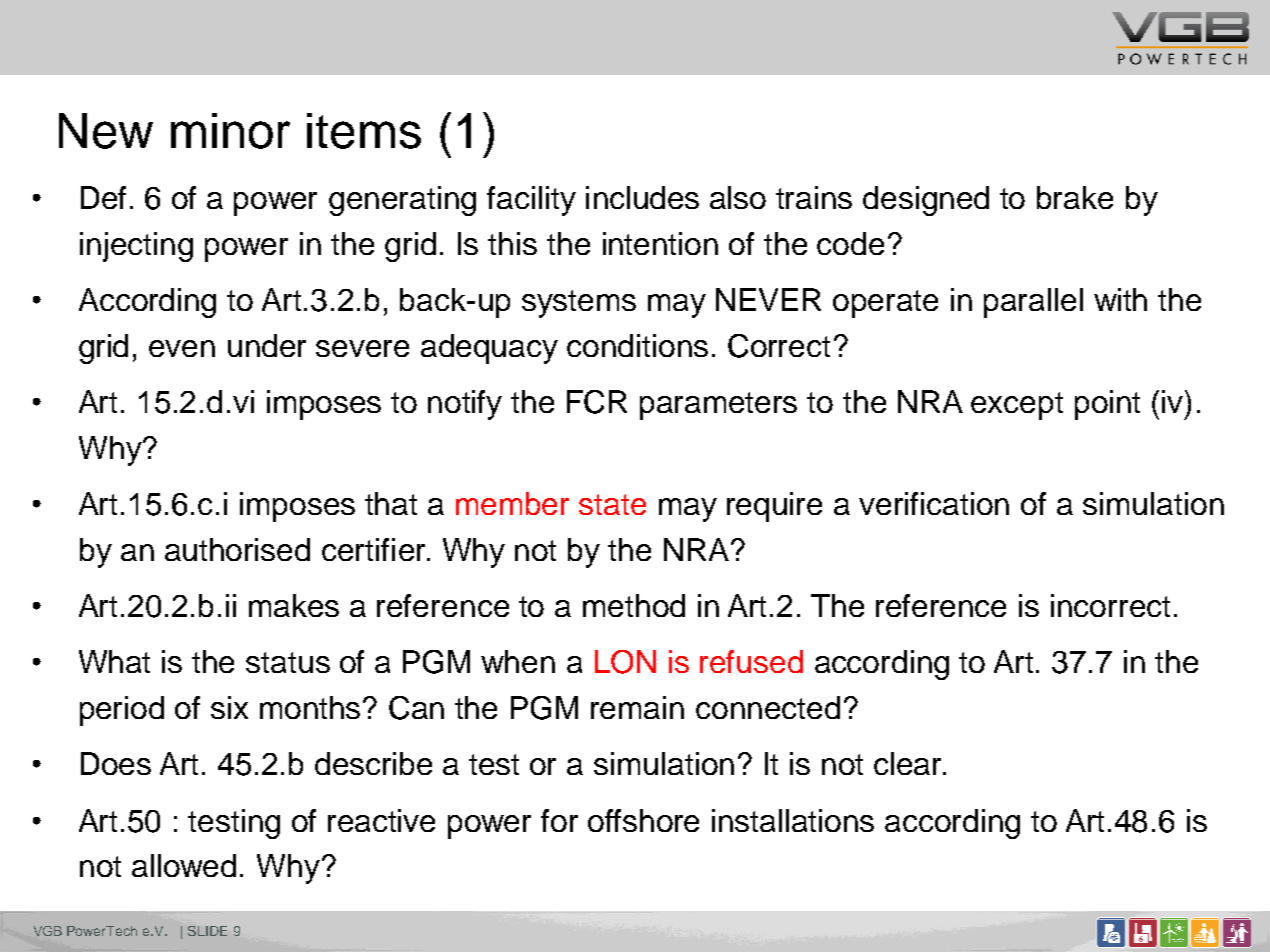 The width and height of the screenshot is (1270, 952). What do you see at coordinates (642, 197) in the screenshot?
I see `includes` at bounding box center [642, 197].
